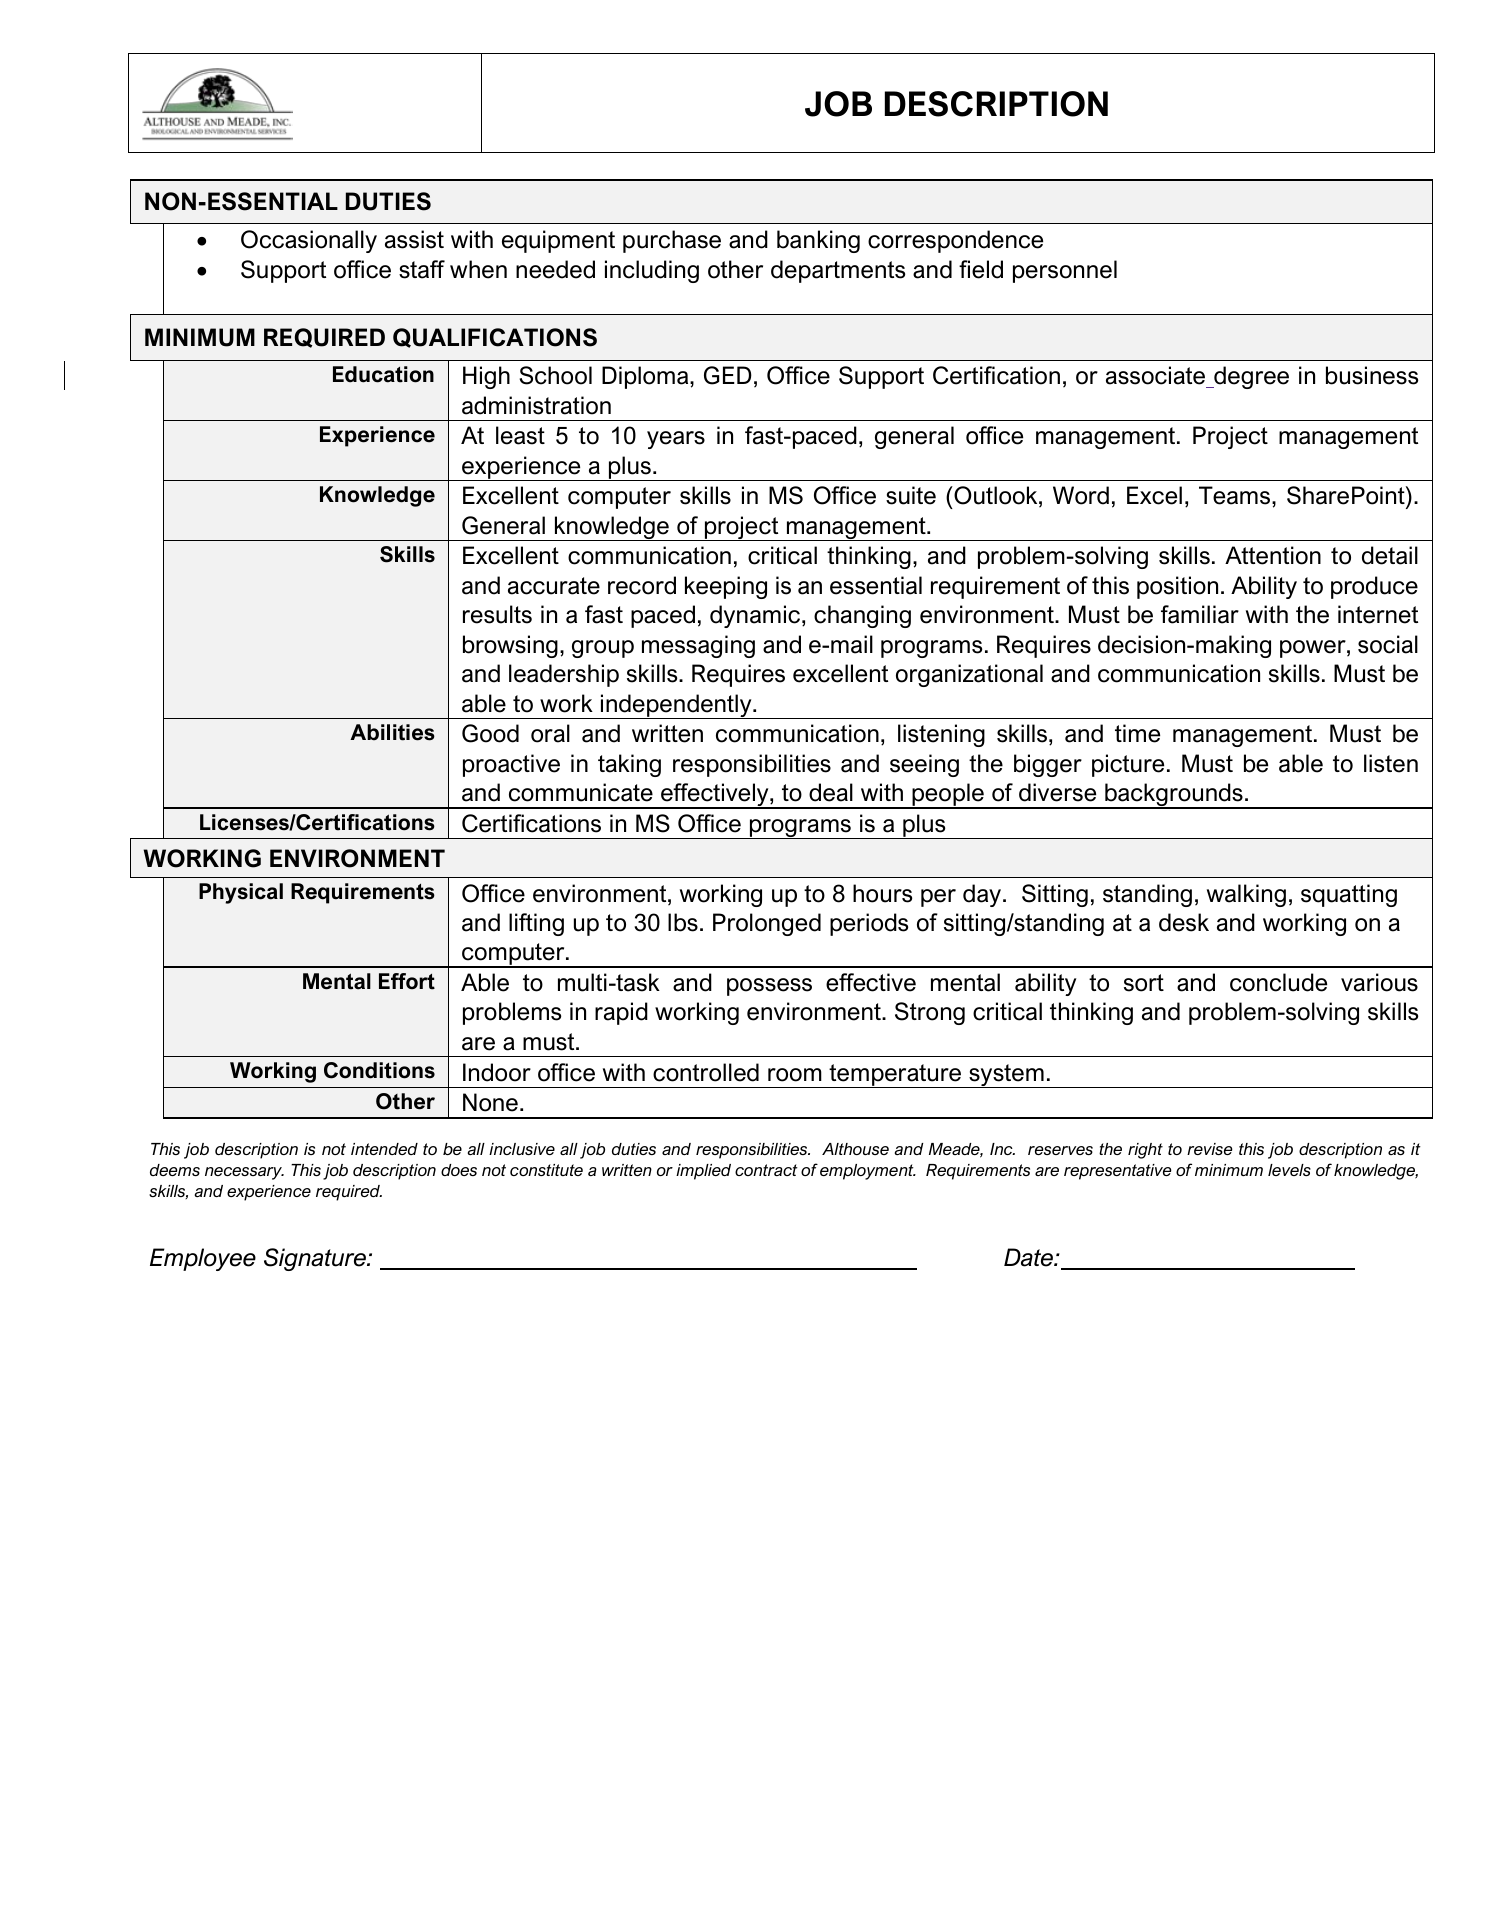  I want to click on departments, so click(838, 271).
